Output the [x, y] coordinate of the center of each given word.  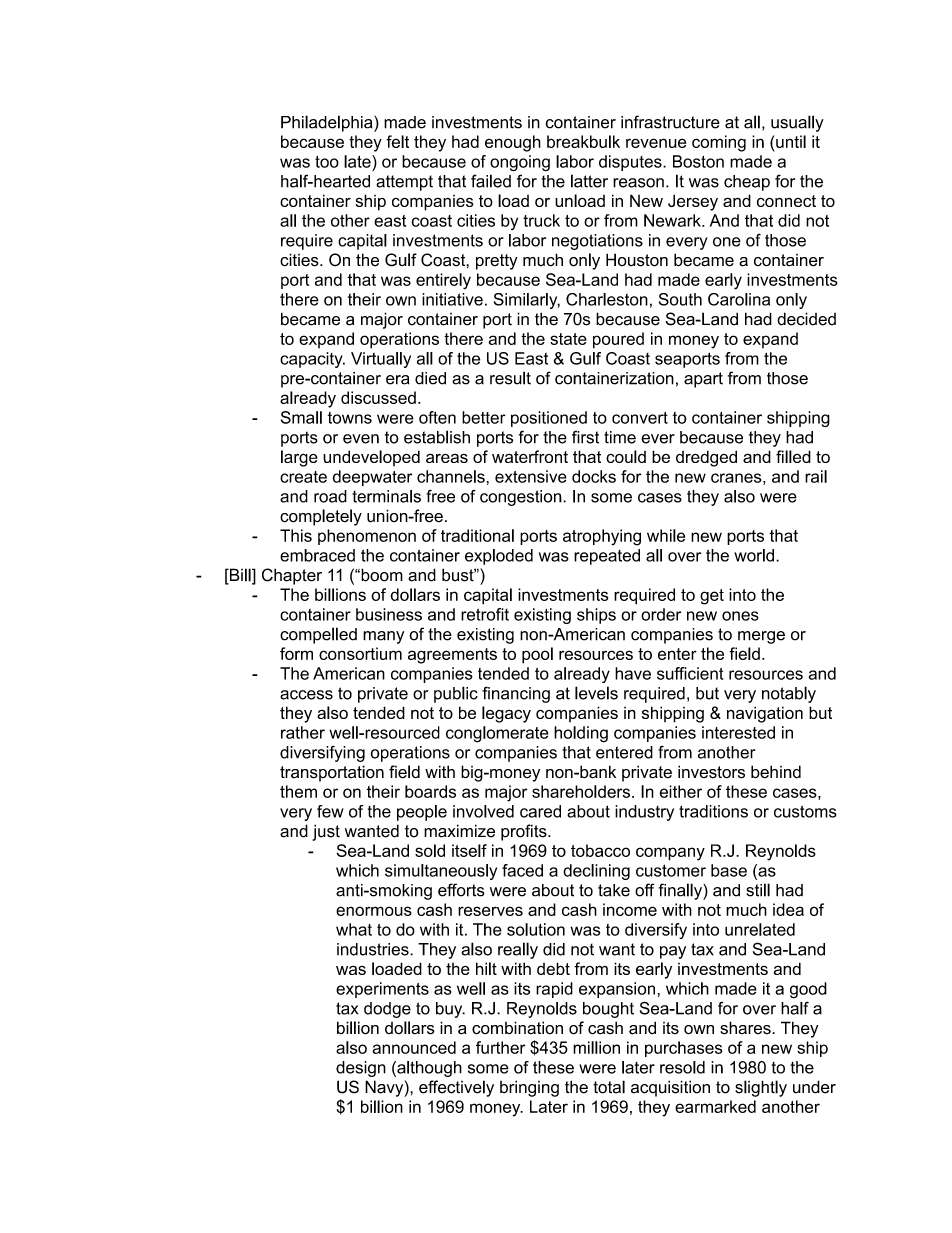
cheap [747, 183]
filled [793, 456]
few [330, 811]
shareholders [582, 791]
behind [776, 772]
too [327, 162]
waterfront [530, 456]
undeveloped [371, 458]
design [361, 1069]
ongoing [520, 163]
